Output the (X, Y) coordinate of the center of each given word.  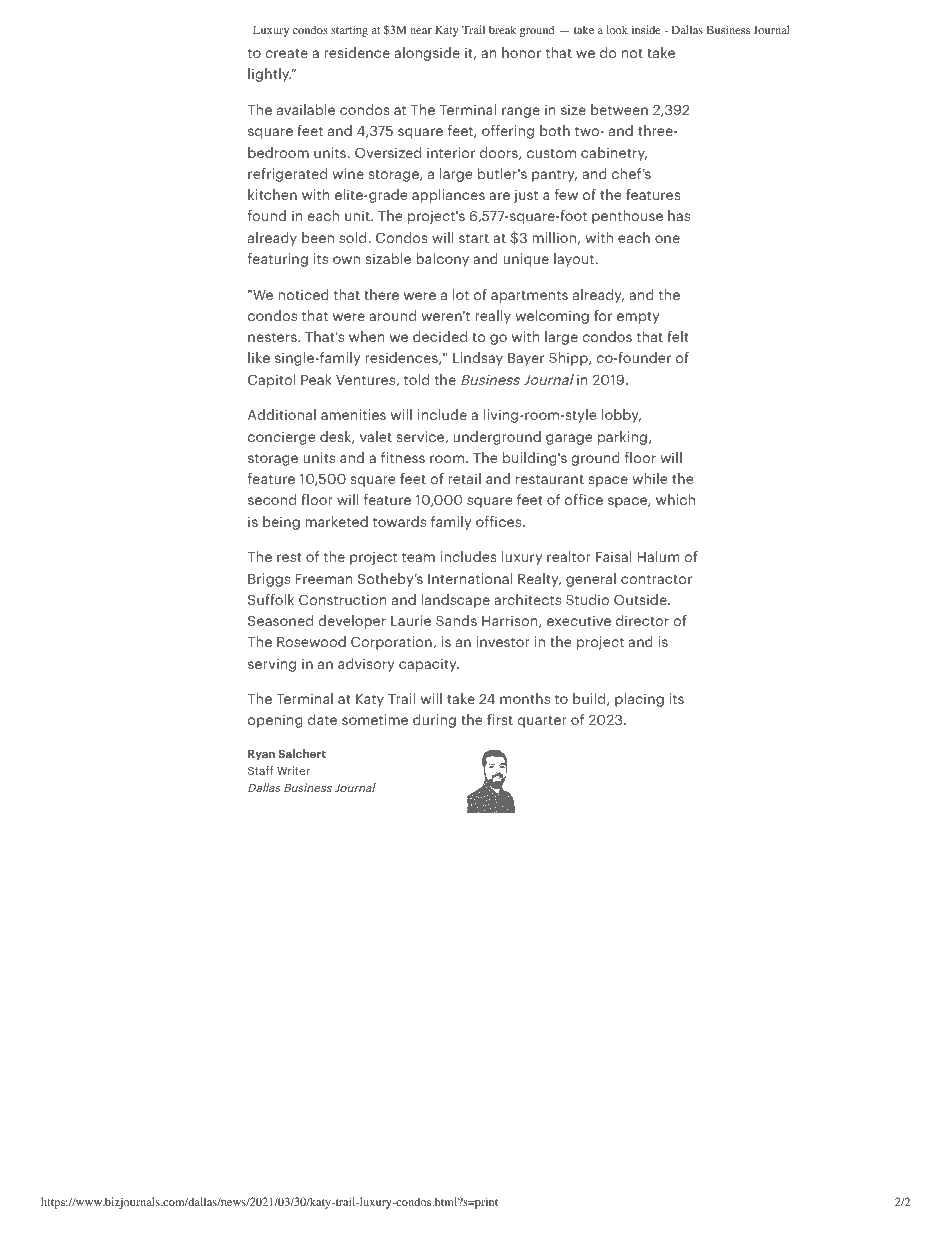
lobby (621, 416)
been (318, 237)
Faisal (614, 556)
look (617, 29)
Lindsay (478, 359)
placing (639, 700)
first (500, 719)
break (502, 29)
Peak (316, 379)
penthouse (627, 217)
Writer (293, 770)
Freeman (324, 579)
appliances (448, 196)
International (470, 578)
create (286, 53)
